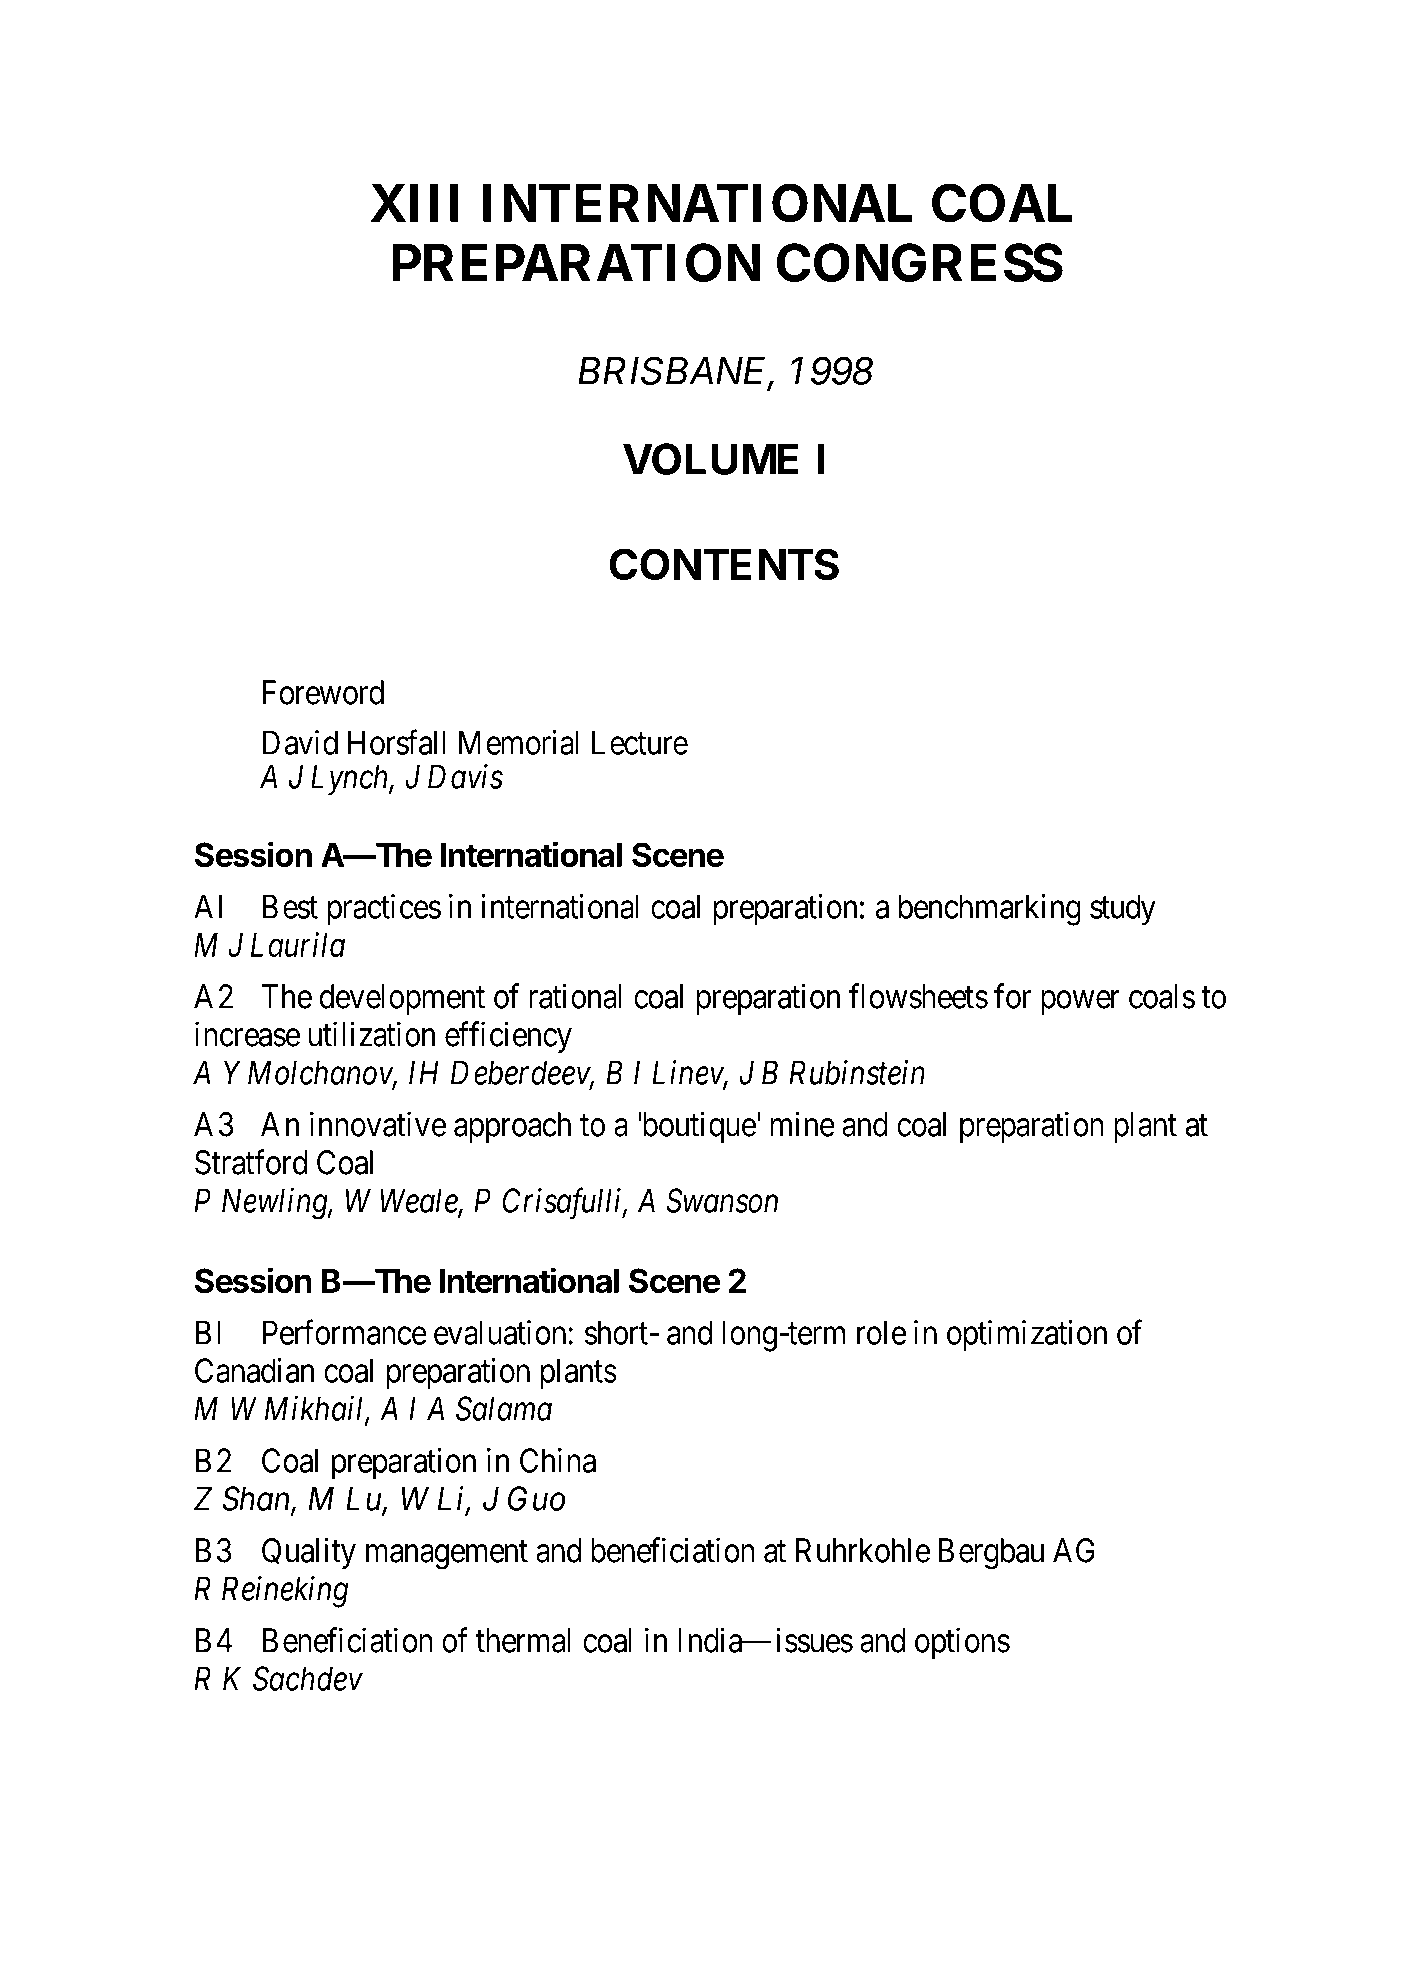 The height and width of the page is (1983, 1401). What do you see at coordinates (523, 1640) in the page?
I see `thermal` at bounding box center [523, 1640].
